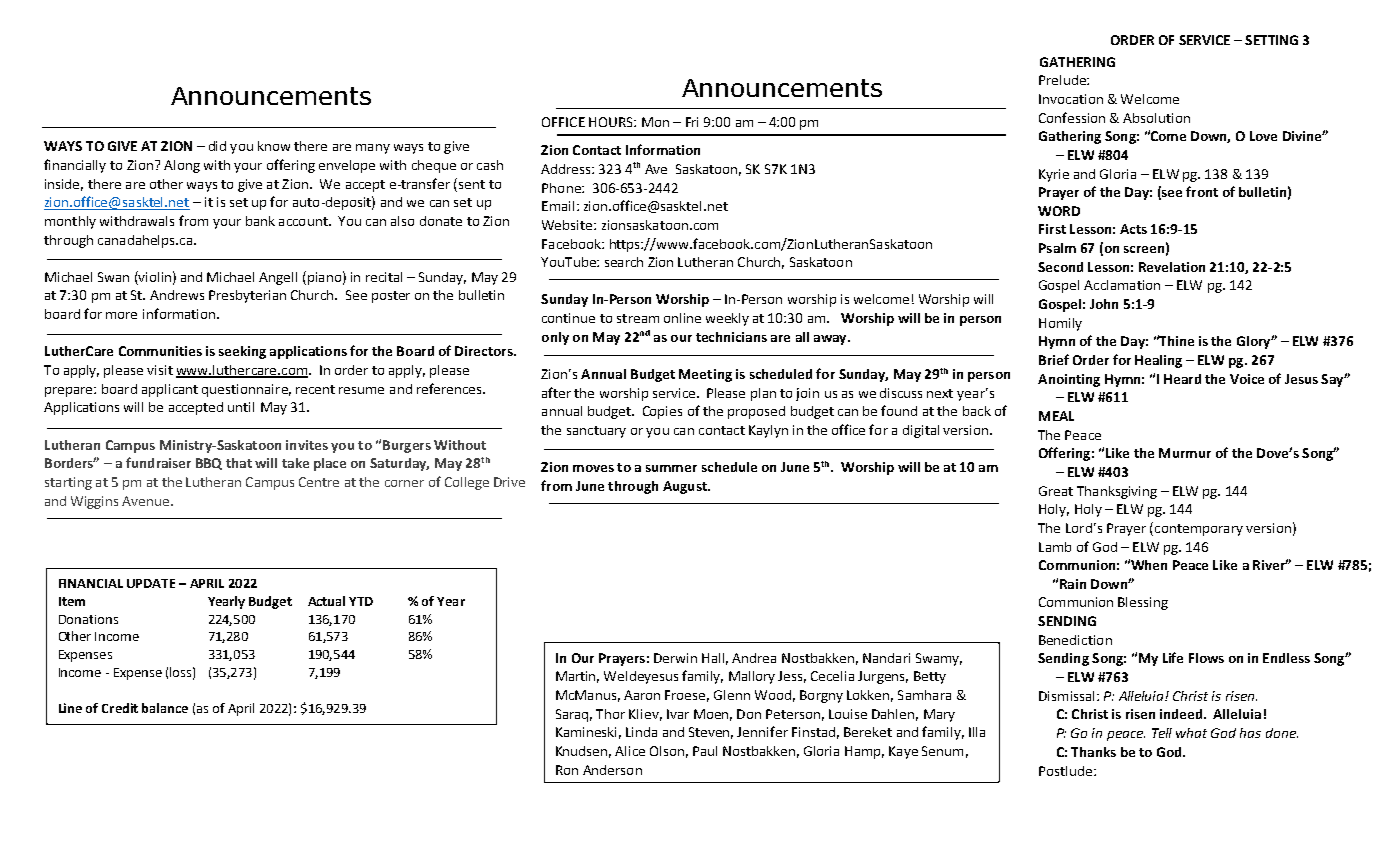 The height and width of the screenshot is (850, 1400). What do you see at coordinates (667, 751) in the screenshot?
I see `Olson` at bounding box center [667, 751].
